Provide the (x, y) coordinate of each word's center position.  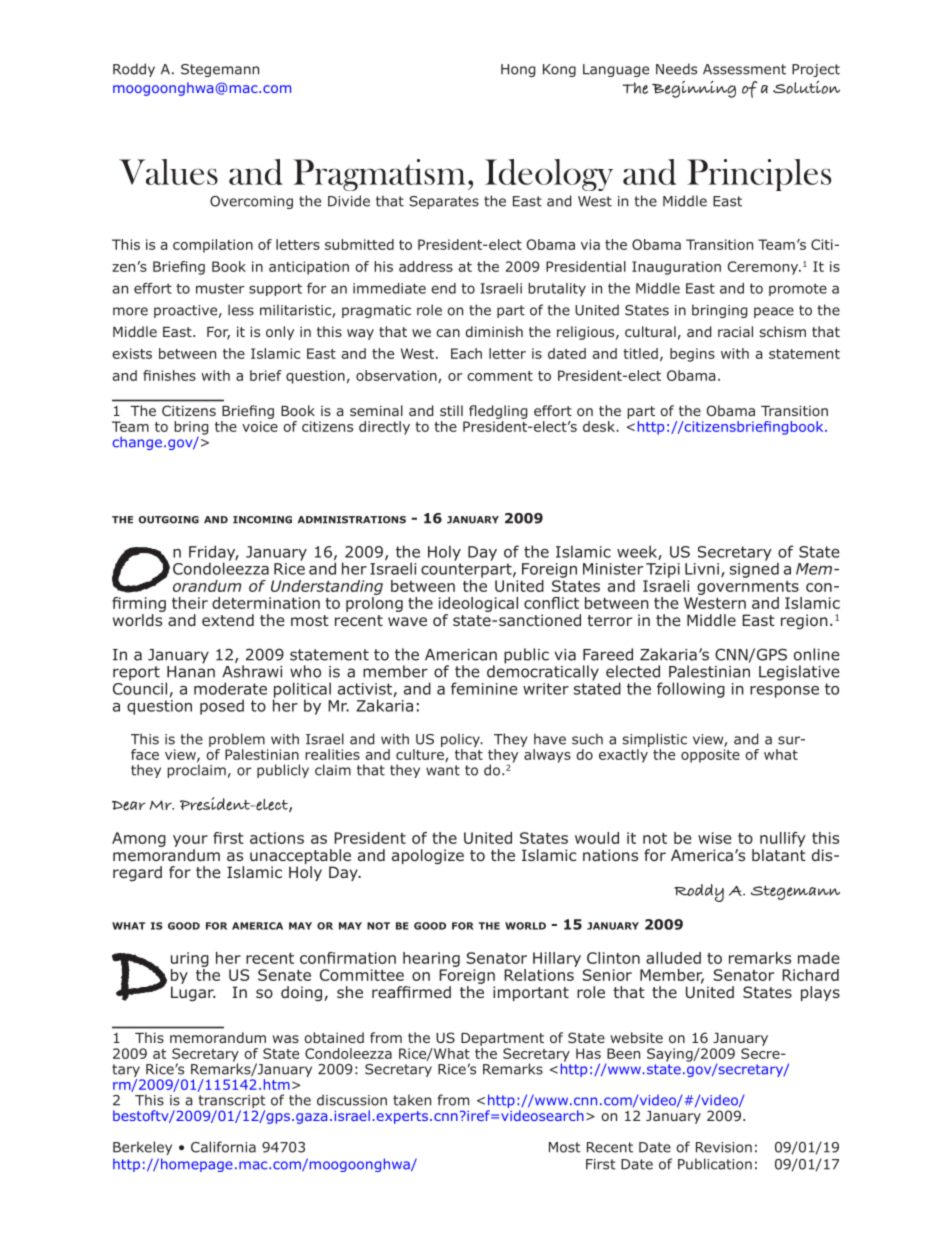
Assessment (744, 69)
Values (168, 172)
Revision (724, 1147)
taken (412, 1100)
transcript (231, 1103)
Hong (518, 70)
